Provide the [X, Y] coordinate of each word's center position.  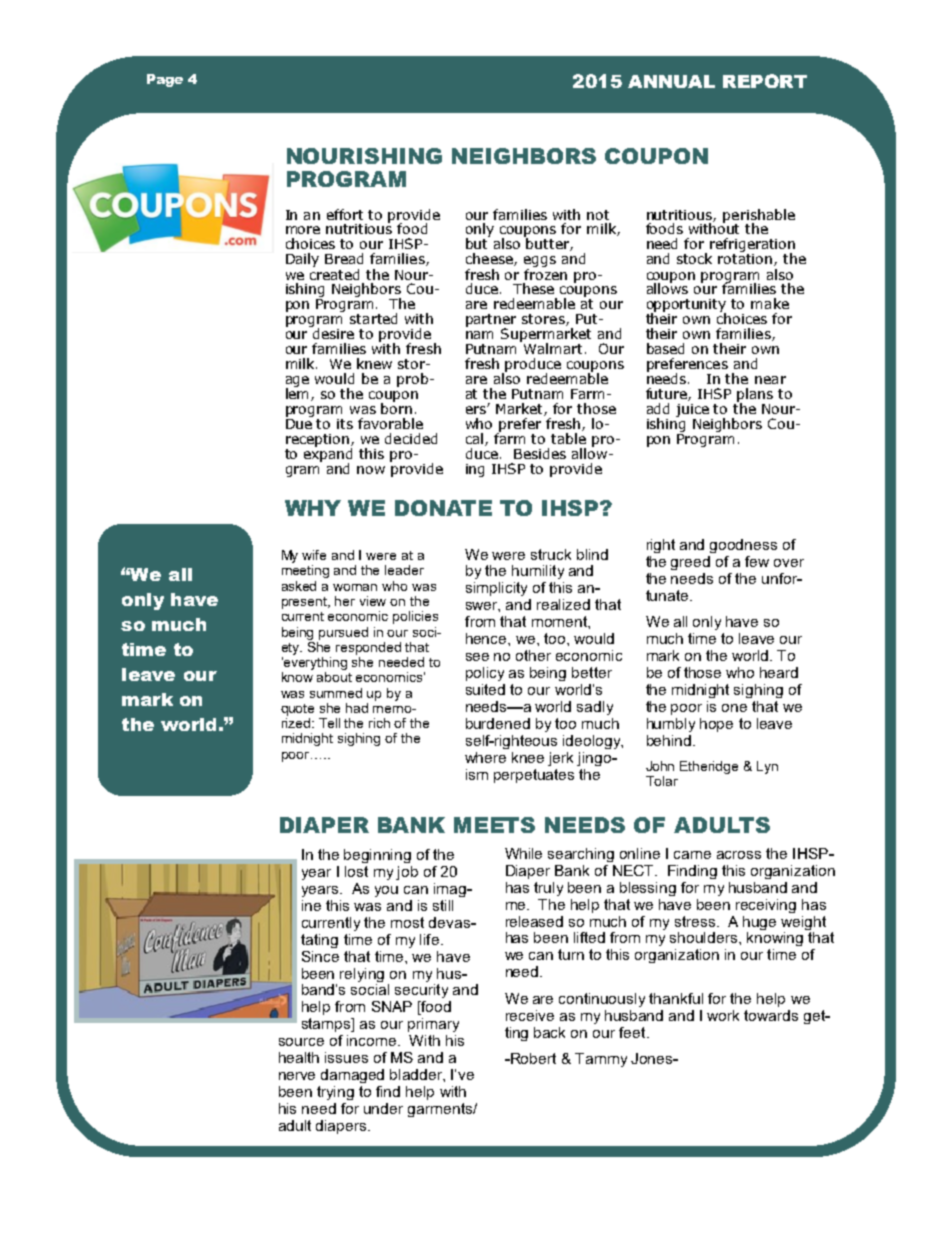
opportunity [686, 307]
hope [716, 725]
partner [491, 322]
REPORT [765, 81]
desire [332, 332]
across [739, 855]
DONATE [443, 508]
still [443, 905]
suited [485, 689]
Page [165, 80]
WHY [313, 508]
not [598, 215]
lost [356, 871]
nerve [297, 1076]
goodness [743, 546]
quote [297, 710]
